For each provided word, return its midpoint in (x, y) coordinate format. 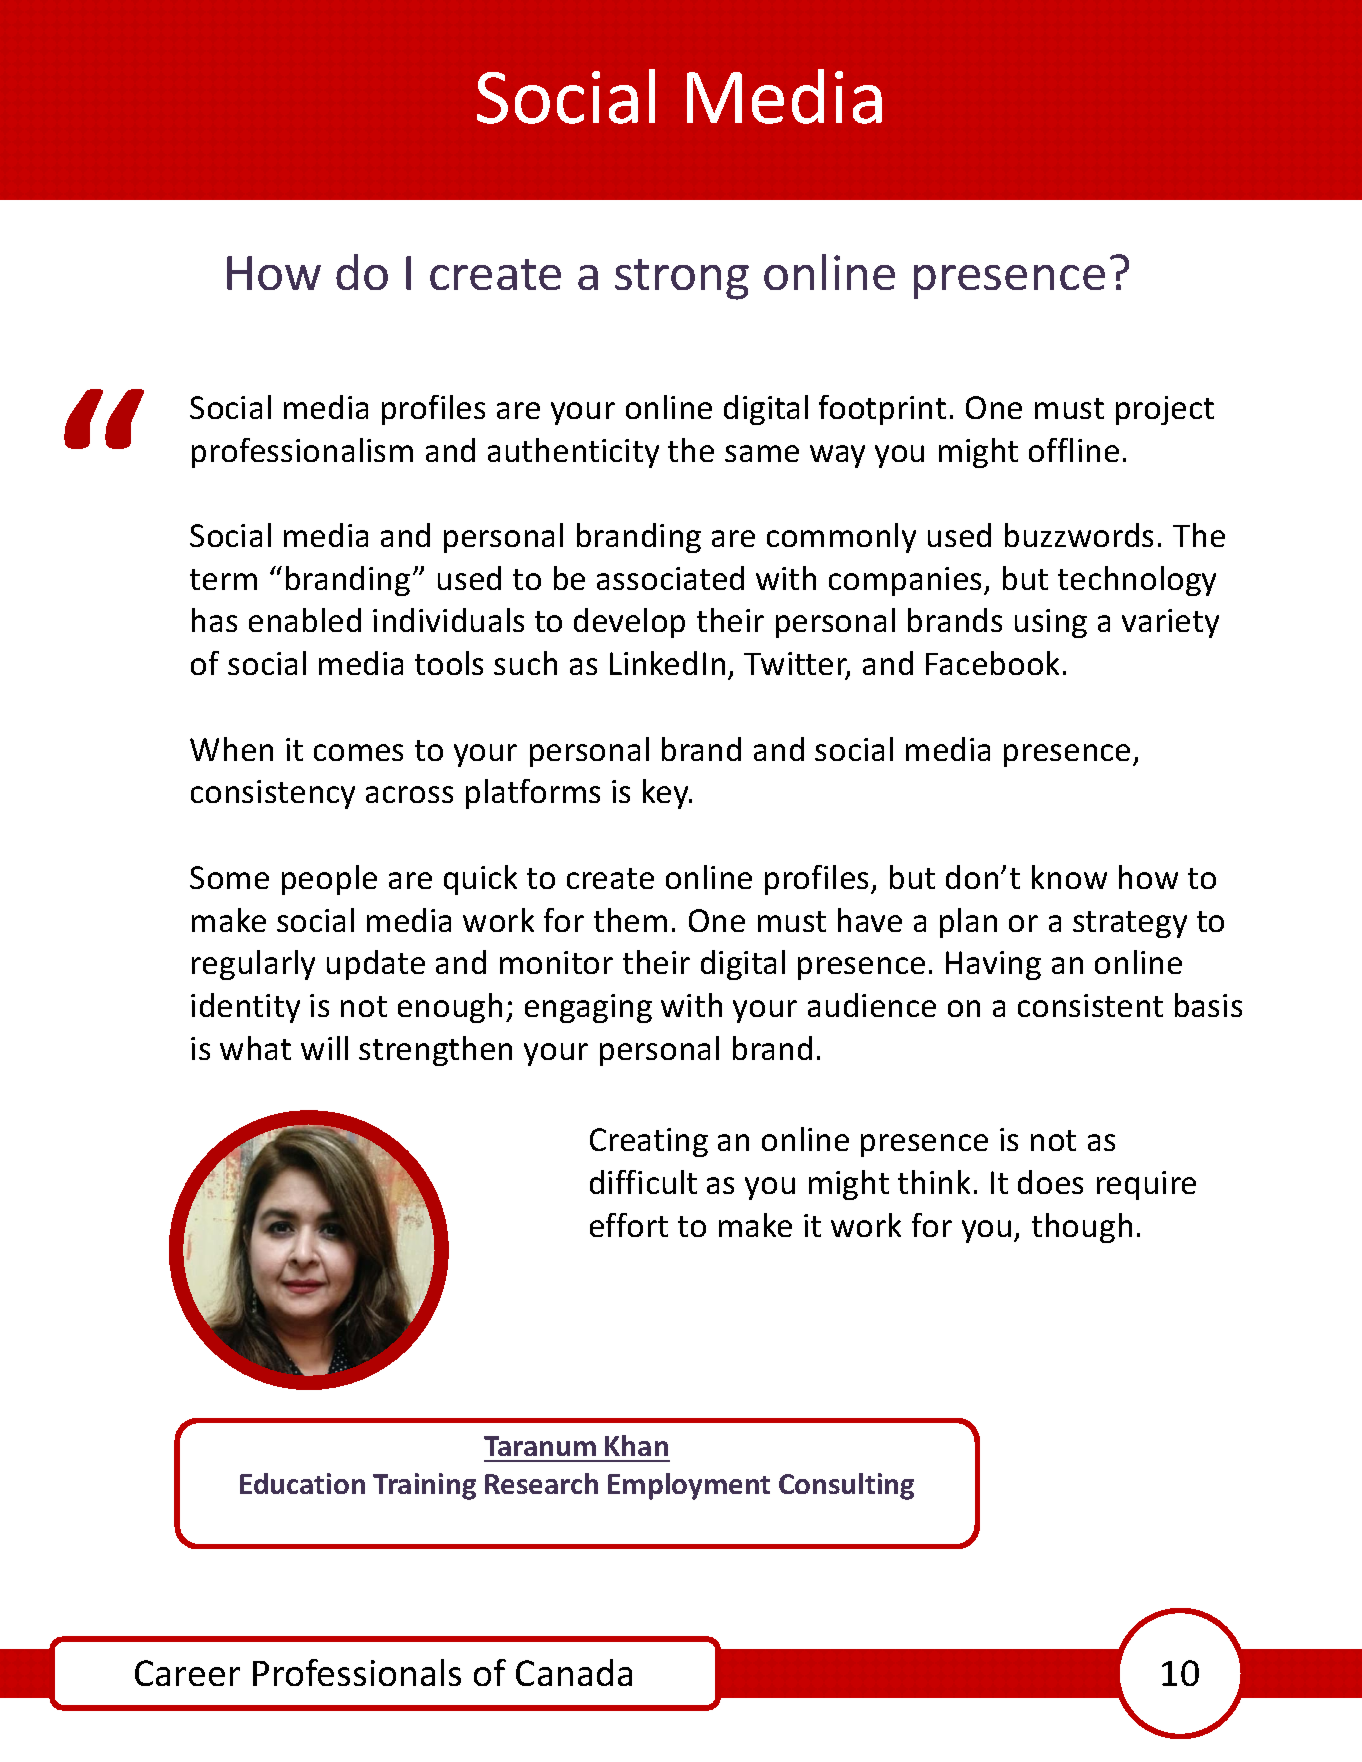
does (1050, 1182)
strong (682, 279)
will (324, 1048)
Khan (636, 1445)
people (329, 880)
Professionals (357, 1672)
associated (670, 578)
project (1165, 410)
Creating (649, 1142)
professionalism (302, 453)
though (1082, 1228)
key (667, 794)
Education (302, 1483)
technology (1137, 581)
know (1069, 877)
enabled (305, 620)
